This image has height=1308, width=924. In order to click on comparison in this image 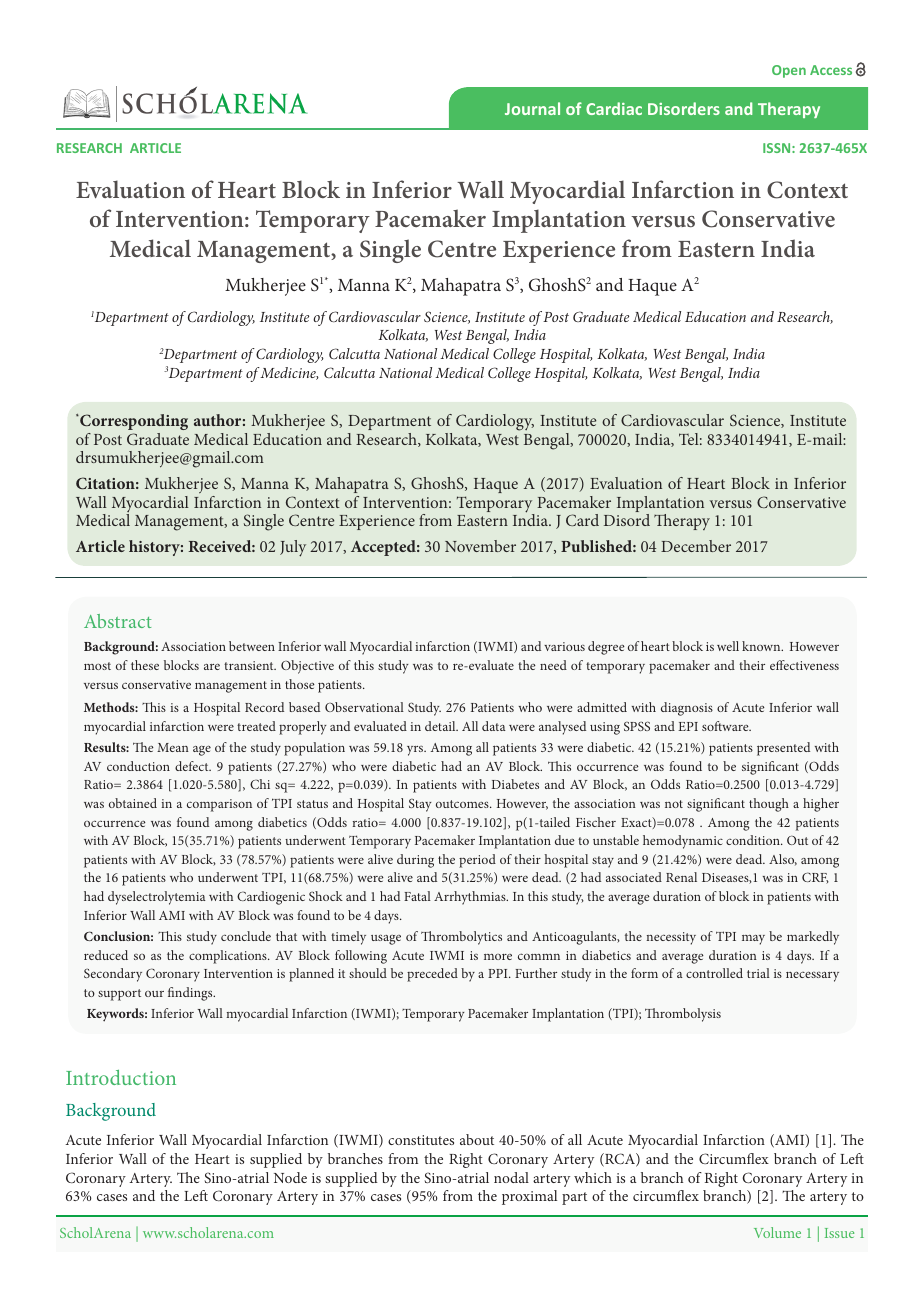, I will do `click(219, 805)`.
